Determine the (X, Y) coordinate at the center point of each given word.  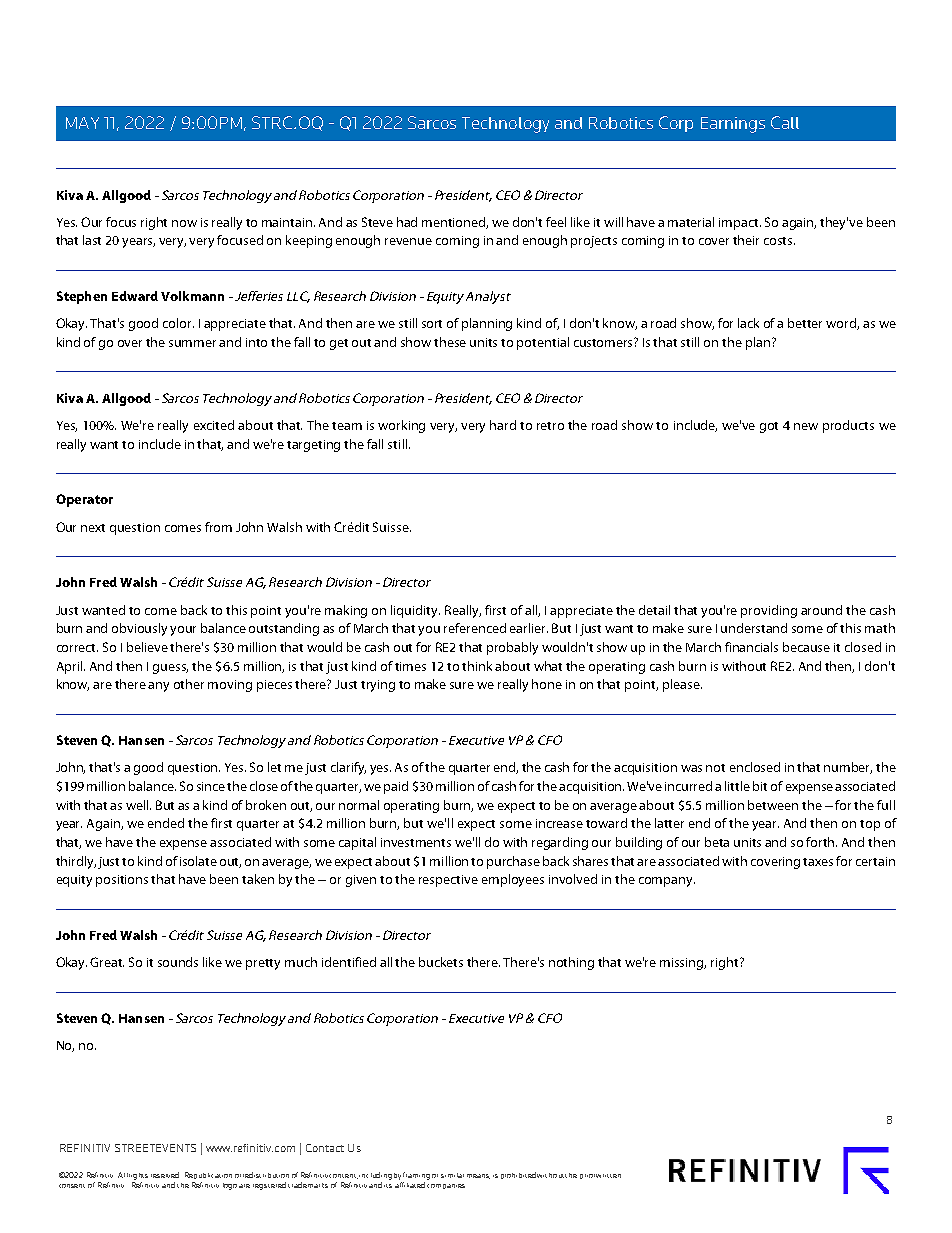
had (407, 222)
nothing (571, 963)
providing (769, 611)
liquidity (415, 611)
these (450, 342)
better (805, 323)
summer (192, 343)
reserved (165, 1175)
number (848, 768)
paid (396, 787)
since (211, 786)
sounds (178, 962)
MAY (82, 123)
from (218, 527)
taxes (818, 862)
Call (785, 122)
